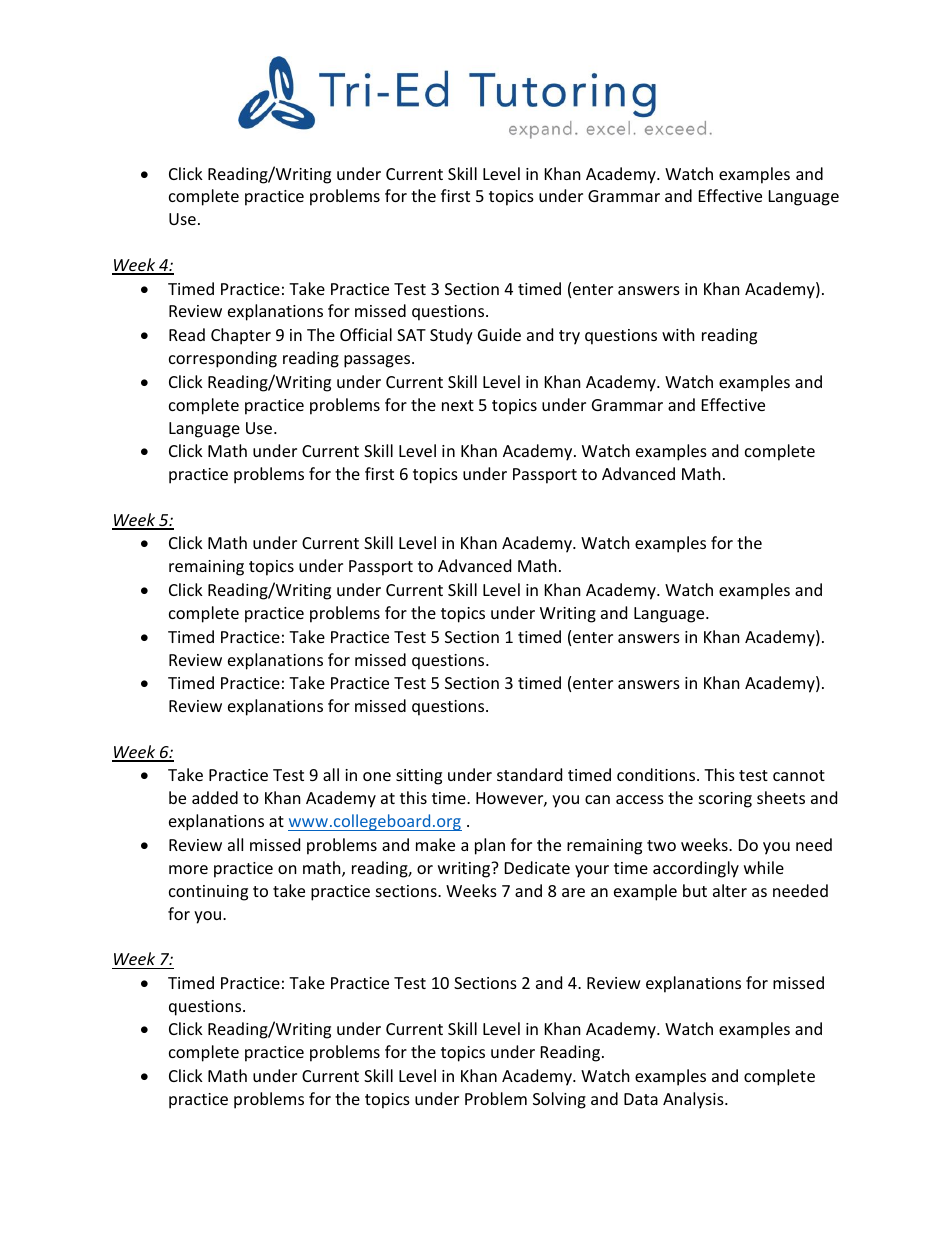  Describe the element at coordinates (419, 777) in the screenshot. I see `sitting` at that location.
